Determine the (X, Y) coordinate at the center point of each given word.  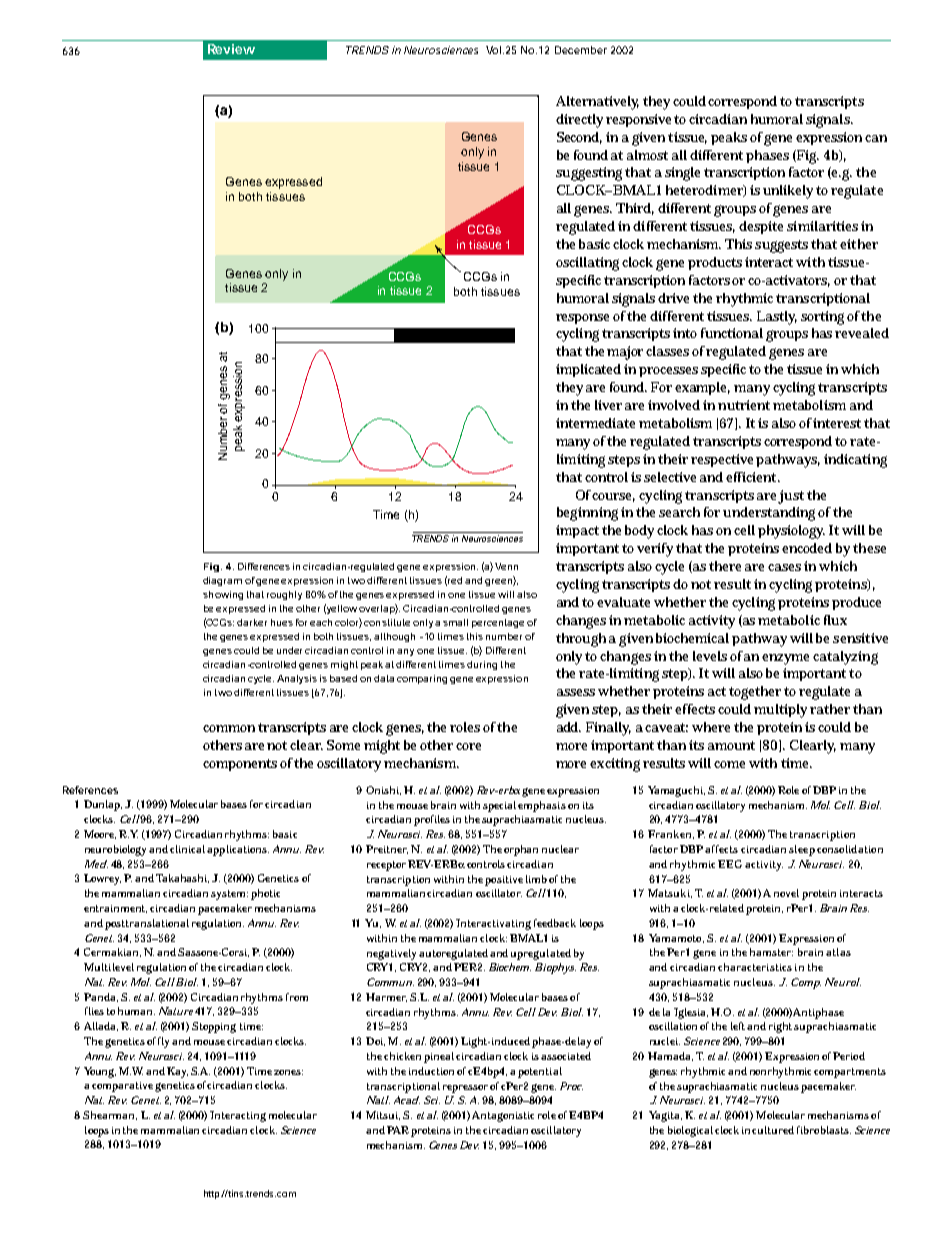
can (876, 138)
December (581, 50)
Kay (177, 1072)
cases (784, 567)
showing (223, 595)
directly (579, 121)
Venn (506, 566)
